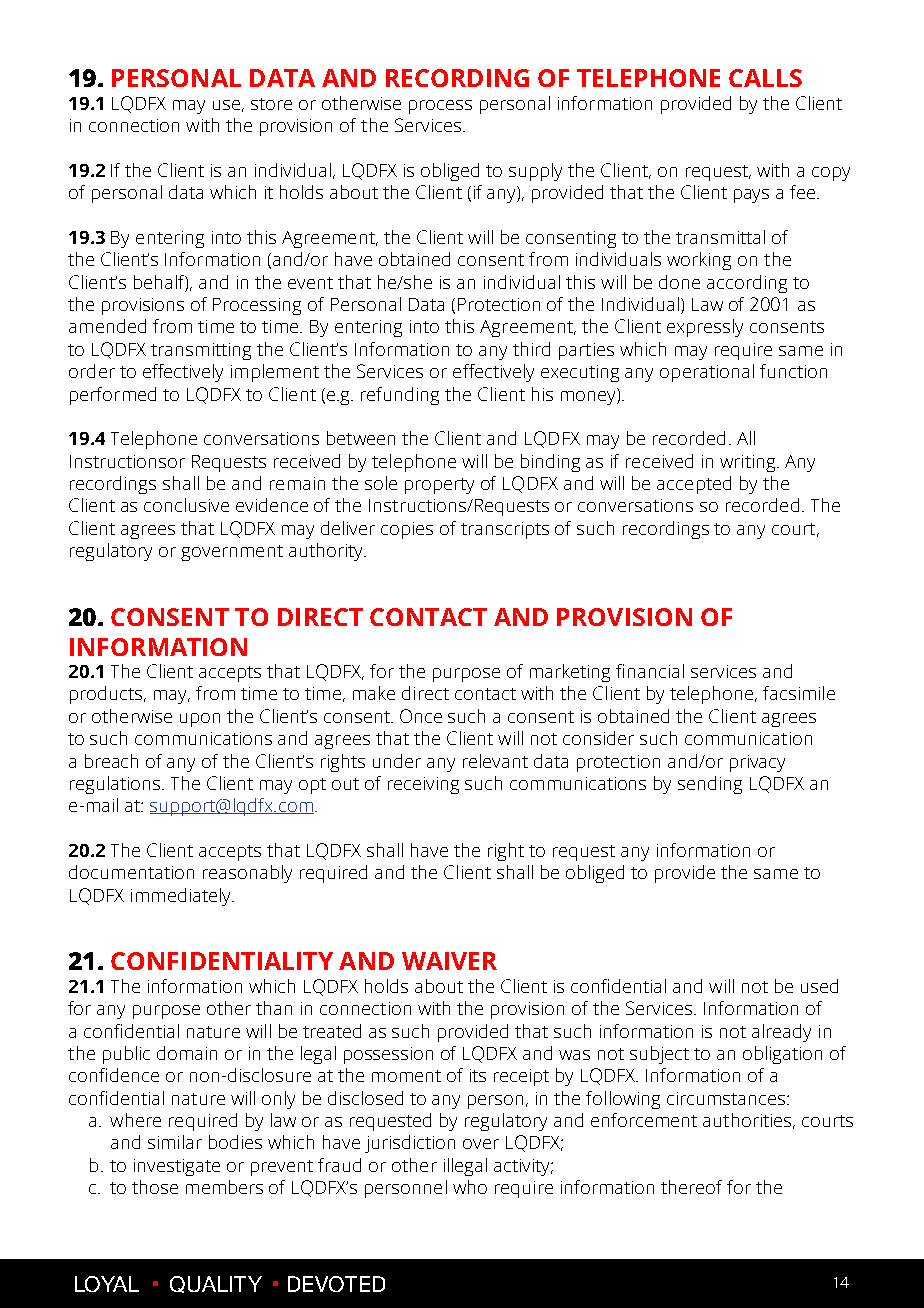  What do you see at coordinates (765, 78) in the screenshot?
I see `CALLS` at bounding box center [765, 78].
